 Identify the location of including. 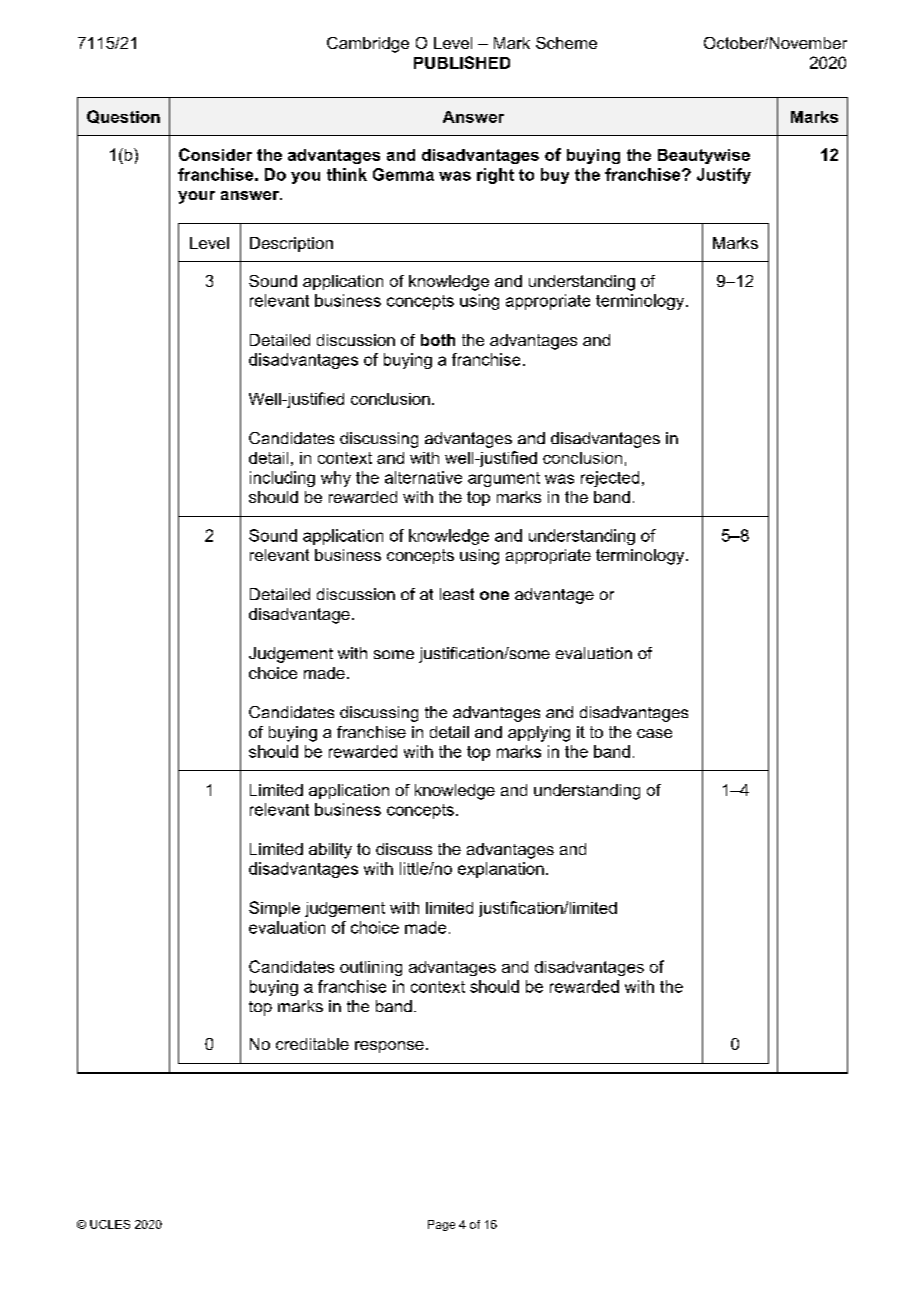
(282, 479).
